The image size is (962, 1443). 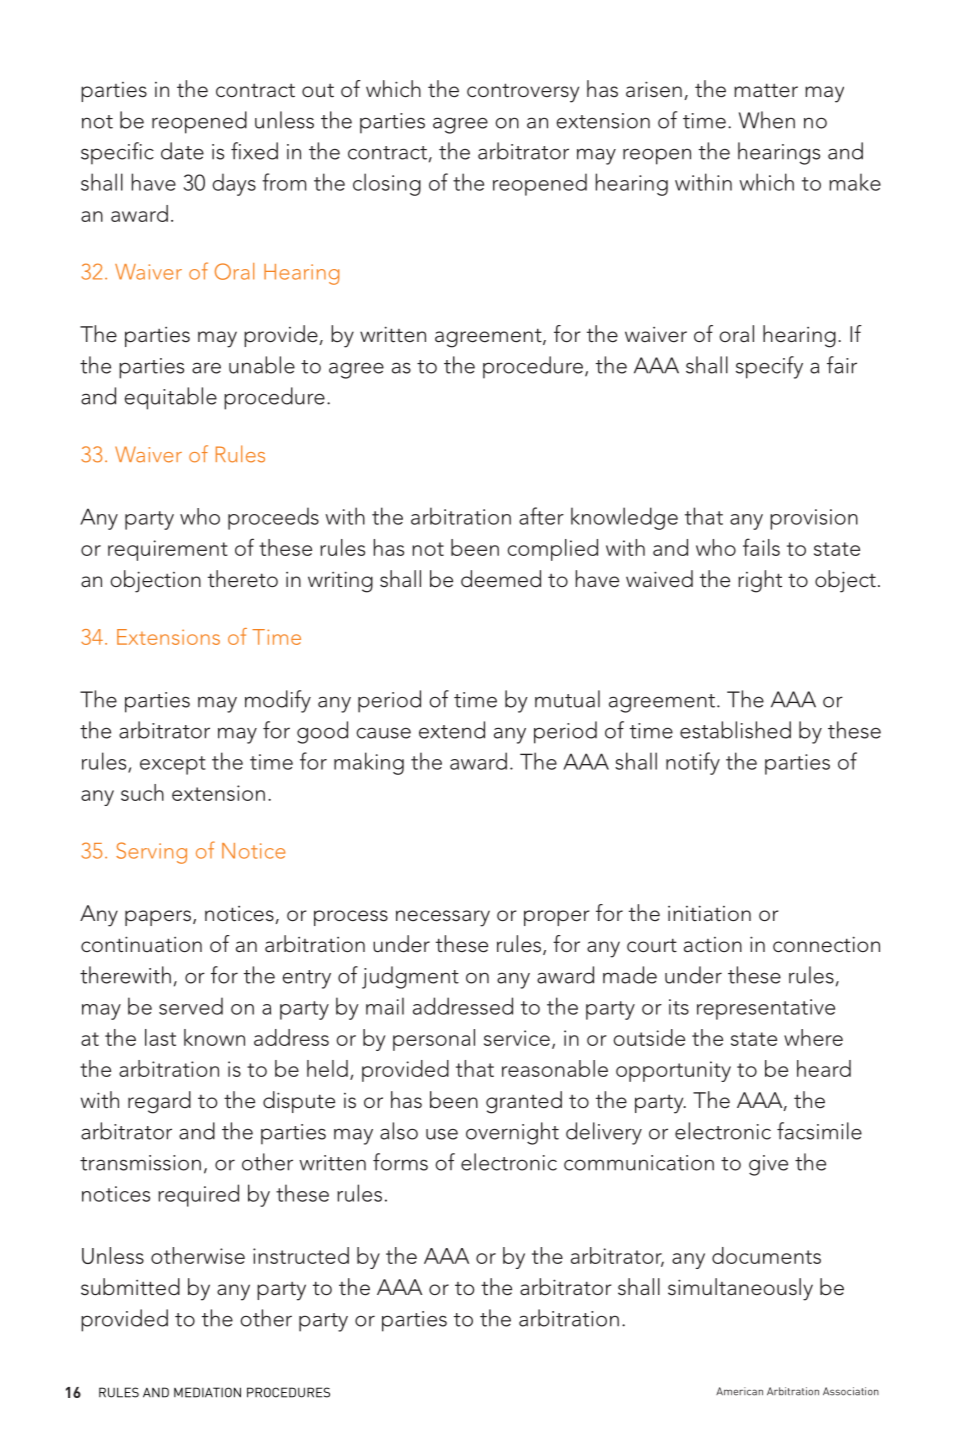 What do you see at coordinates (541, 516) in the screenshot?
I see `after` at bounding box center [541, 516].
